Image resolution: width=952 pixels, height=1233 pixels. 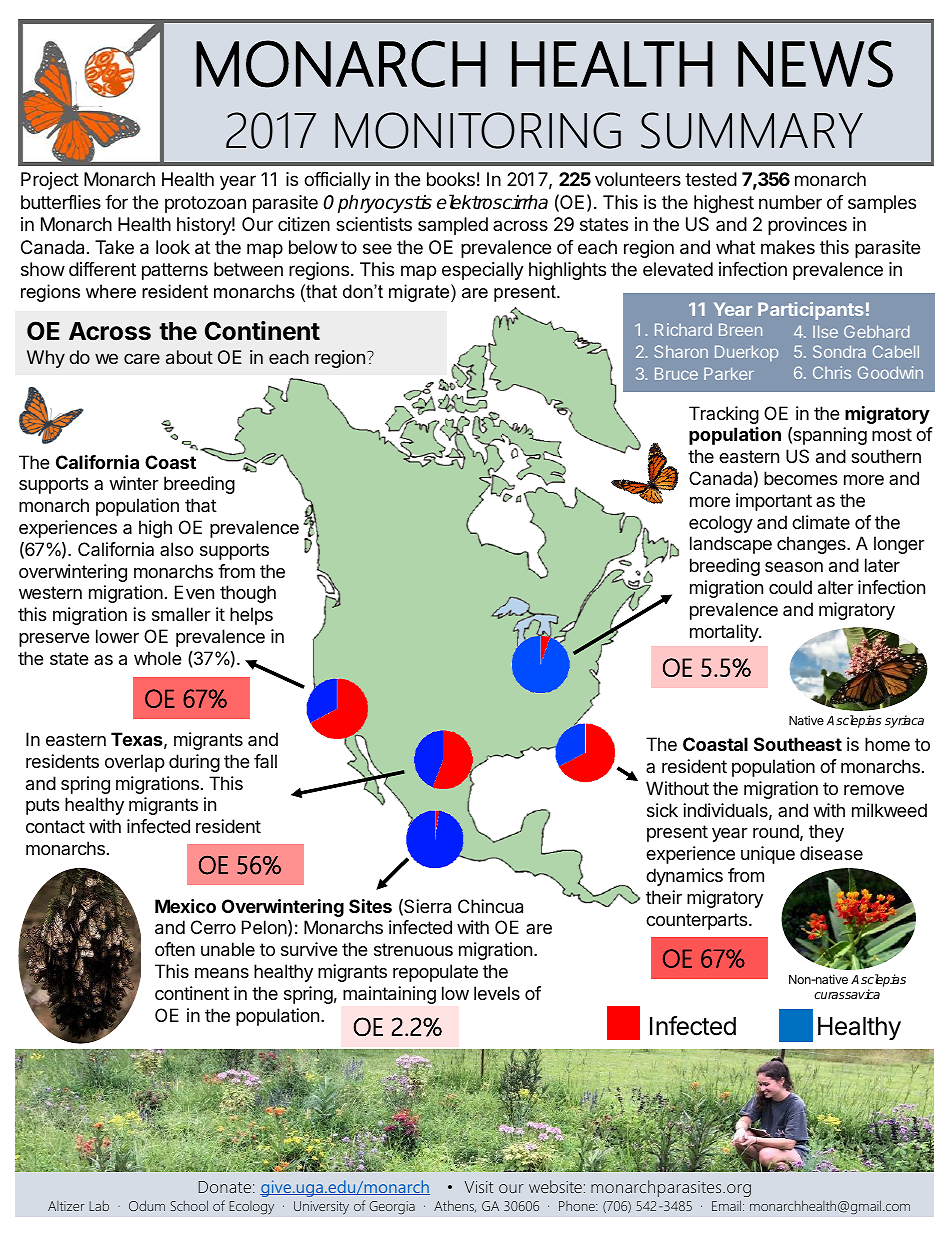 I want to click on unique, so click(x=768, y=855).
